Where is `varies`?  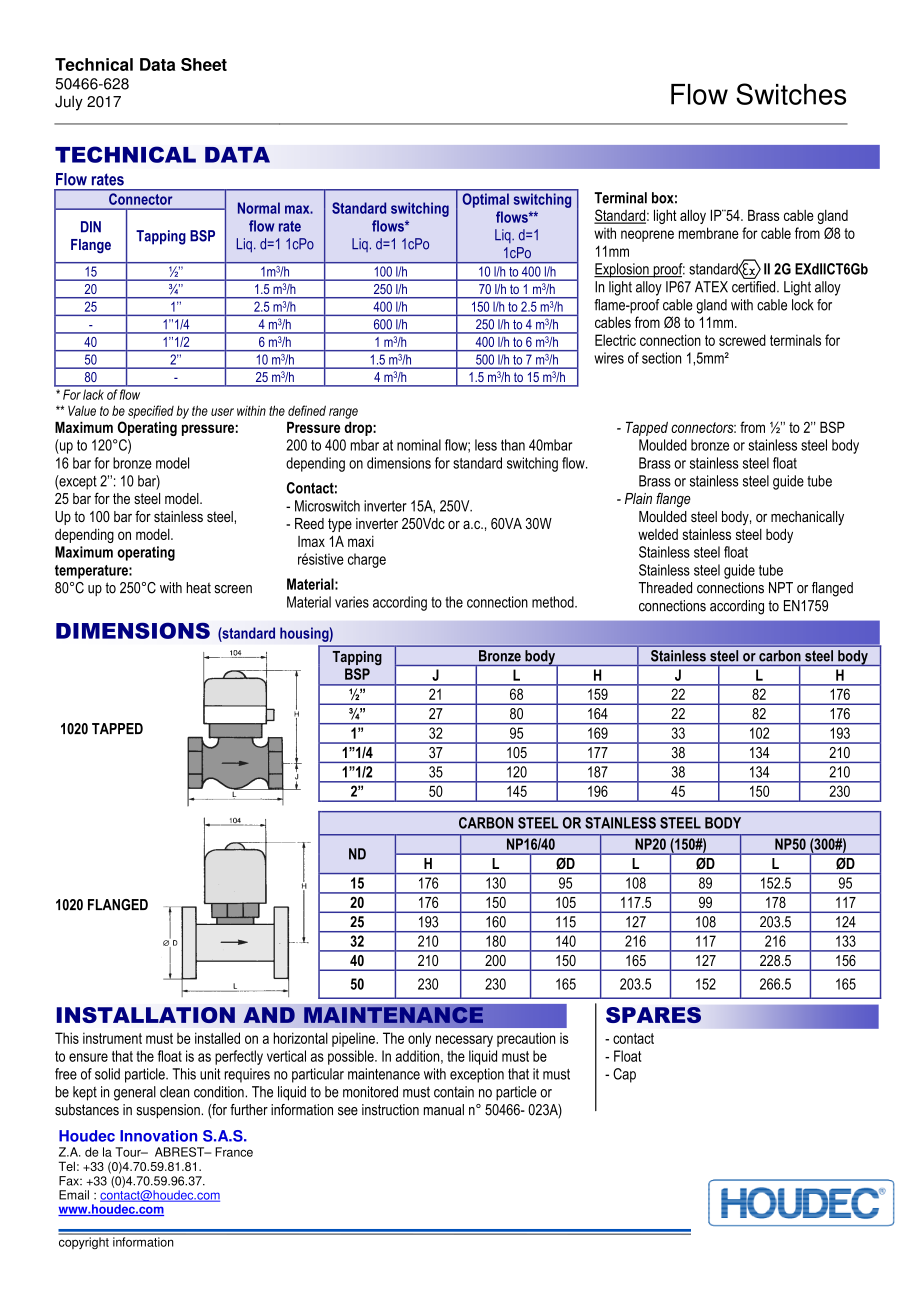
varies is located at coordinates (352, 602).
